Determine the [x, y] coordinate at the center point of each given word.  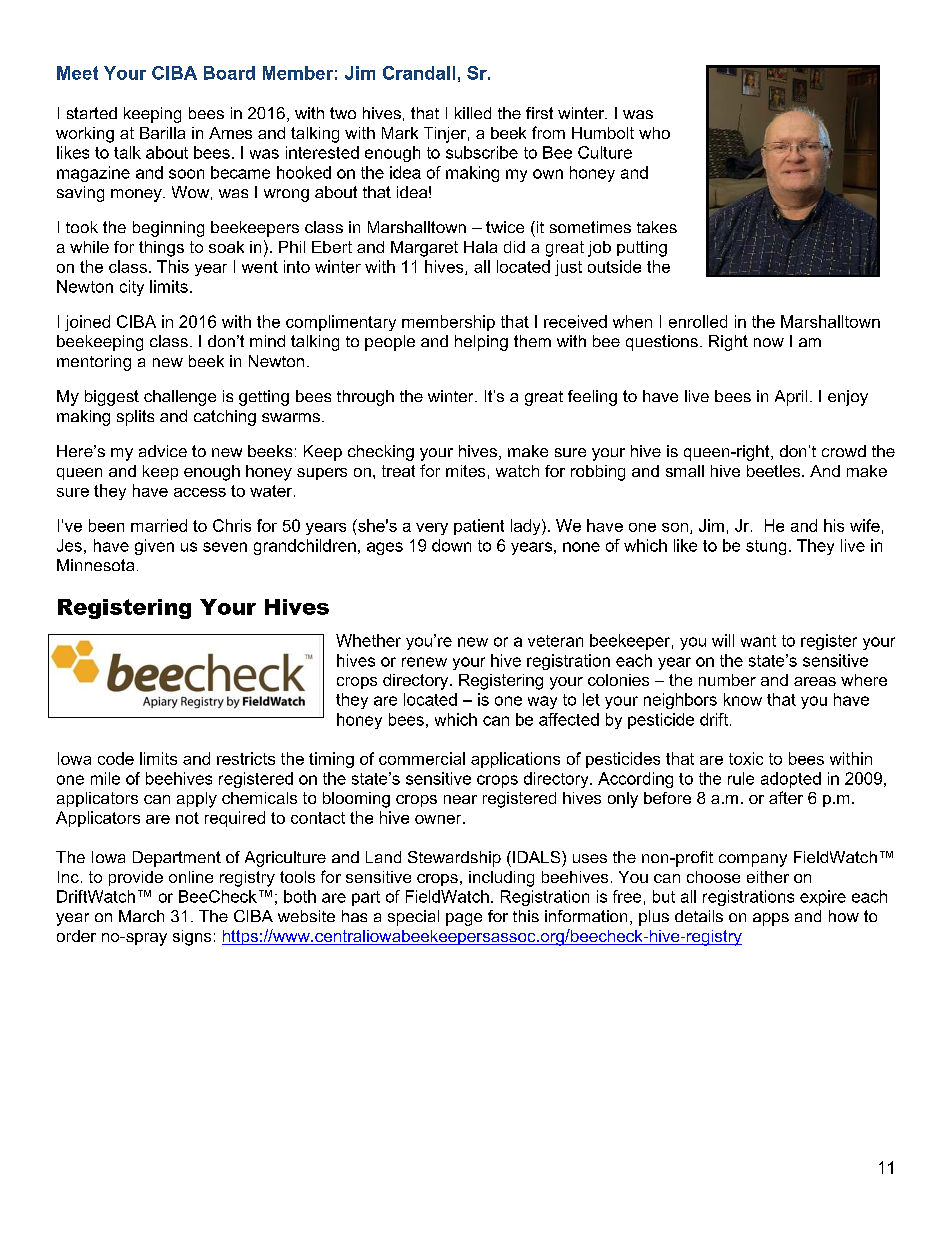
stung [766, 547]
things [161, 249]
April [791, 398]
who [654, 133]
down [451, 545]
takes [657, 227]
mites [465, 471]
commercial [422, 758]
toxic [746, 758]
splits [135, 418]
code [116, 758]
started [92, 113]
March [141, 916]
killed [473, 113]
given [154, 547]
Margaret [424, 249]
